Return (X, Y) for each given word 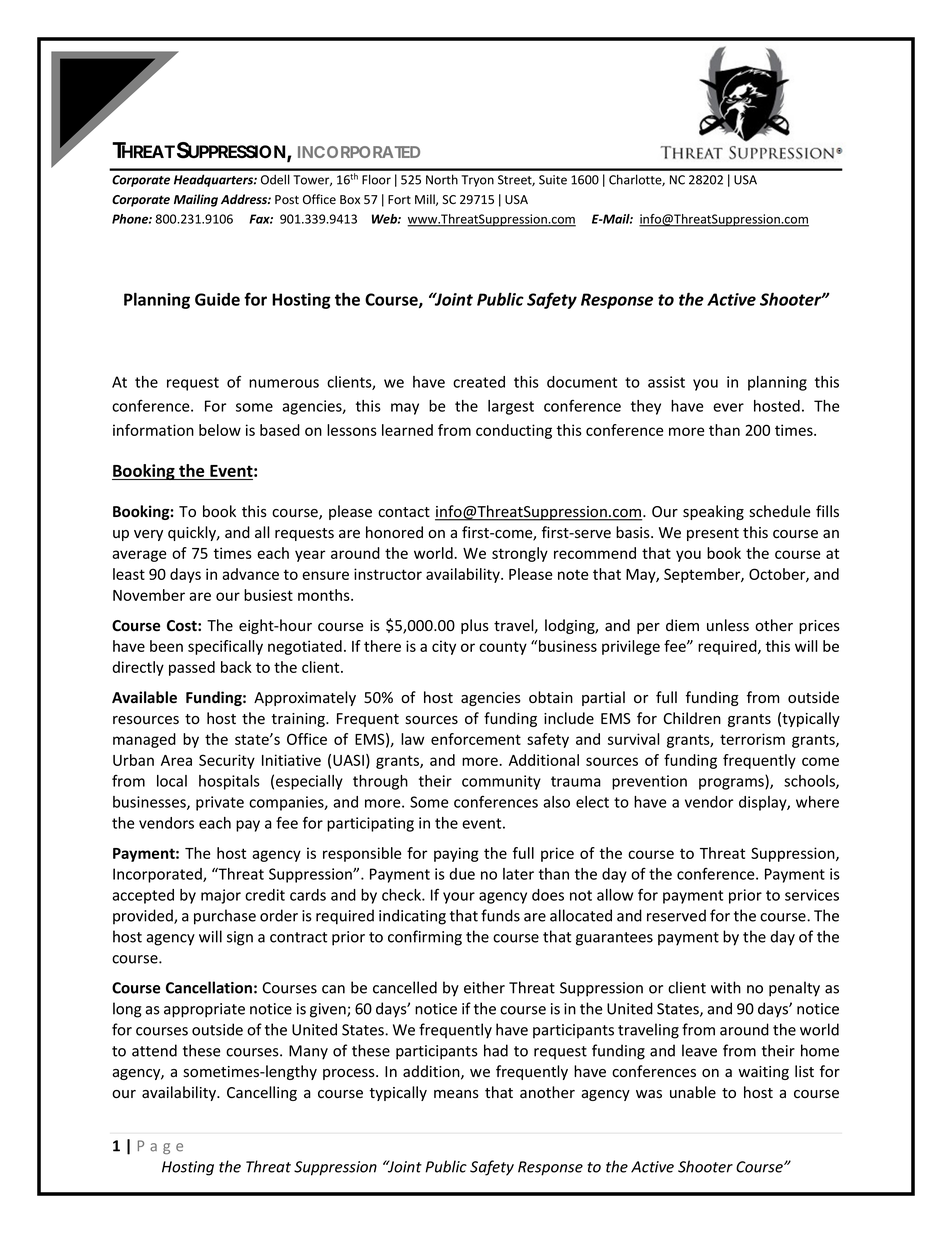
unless (728, 625)
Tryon (477, 181)
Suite (553, 180)
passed (192, 668)
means (456, 1094)
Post (287, 200)
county (503, 648)
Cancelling (262, 1093)
